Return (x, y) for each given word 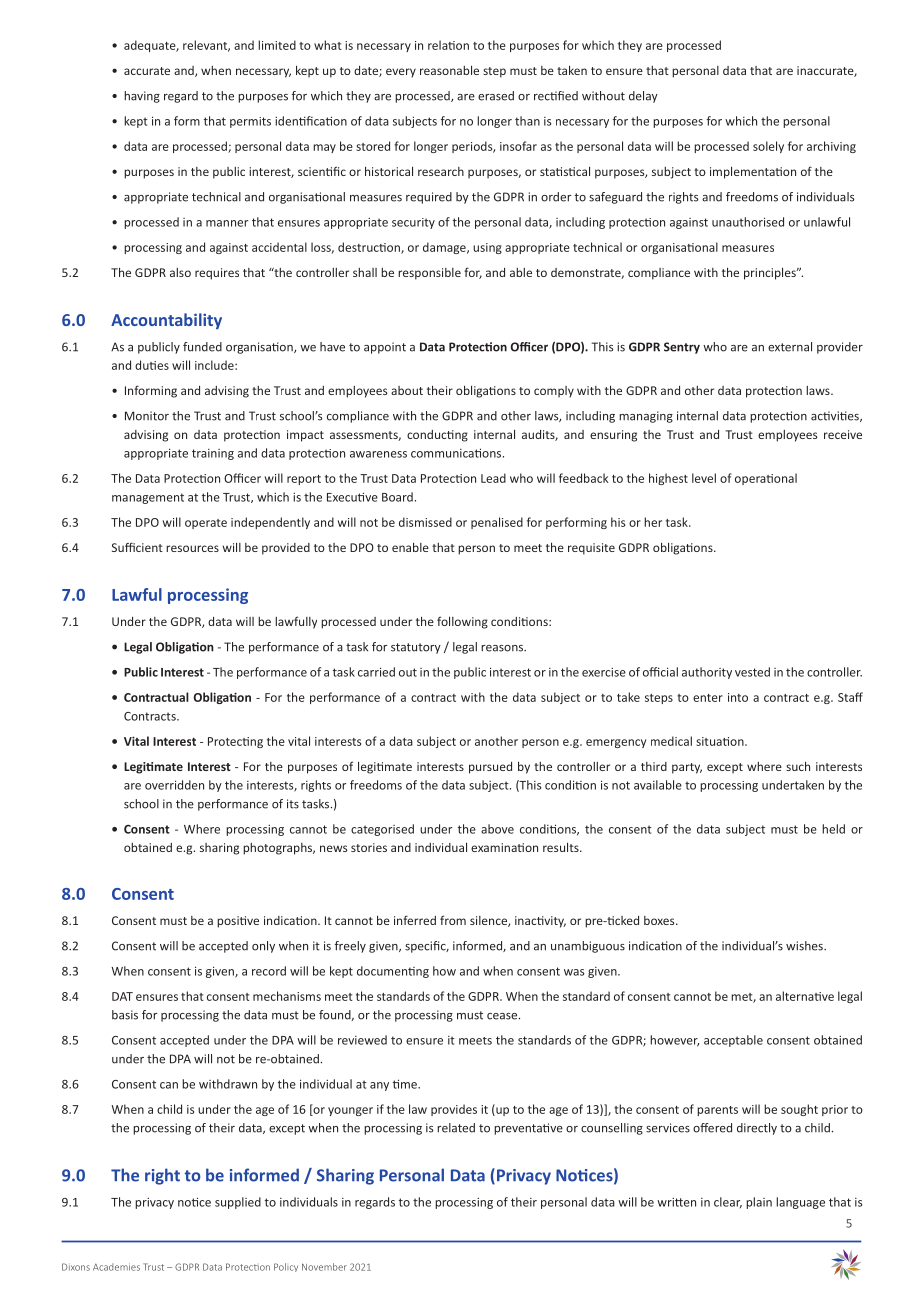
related (456, 1128)
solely (768, 147)
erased (496, 96)
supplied (238, 1203)
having (142, 97)
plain (759, 1203)
